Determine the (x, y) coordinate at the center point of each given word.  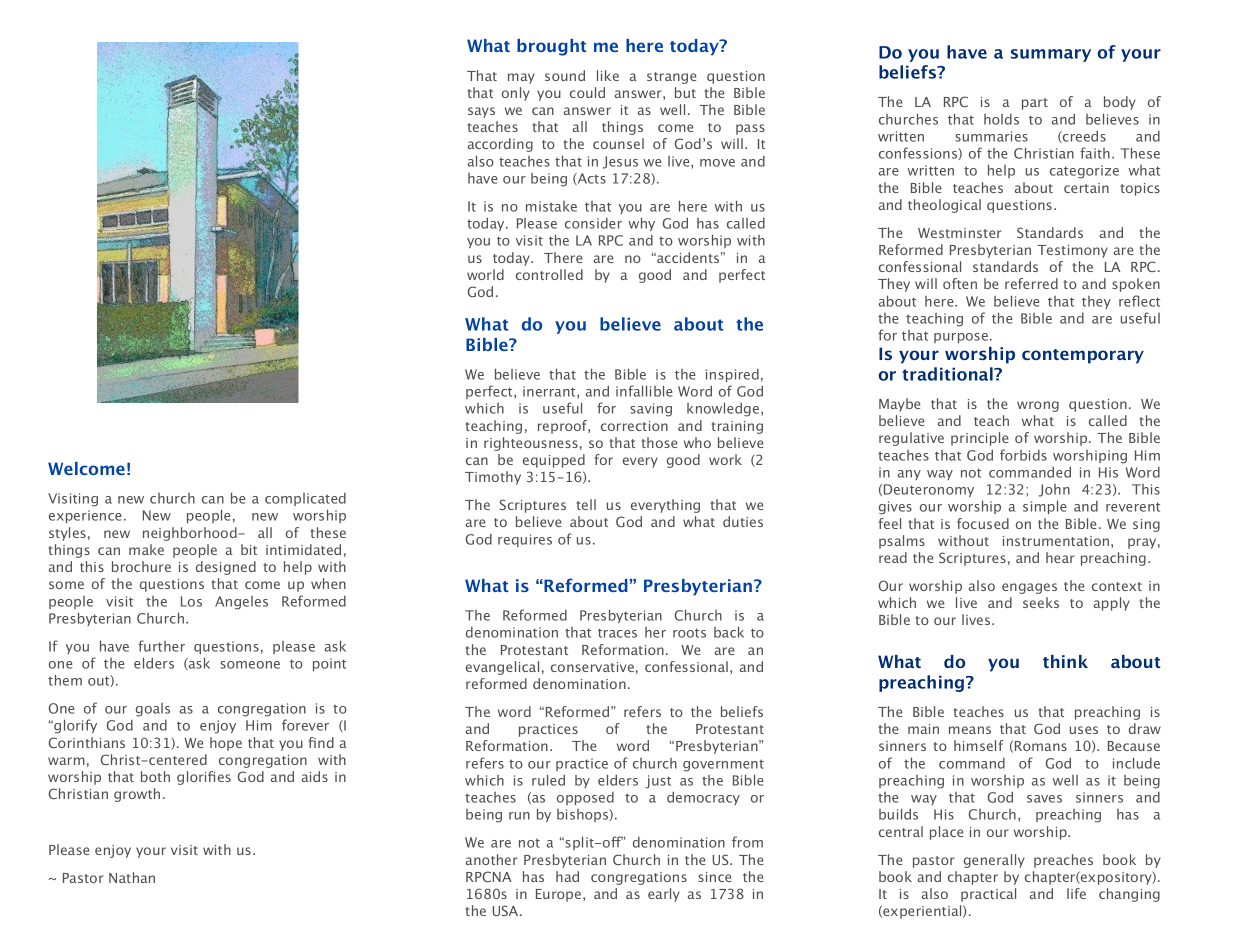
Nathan (132, 877)
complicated (305, 499)
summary (1051, 55)
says (481, 112)
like (608, 75)
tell (586, 504)
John (1054, 490)
